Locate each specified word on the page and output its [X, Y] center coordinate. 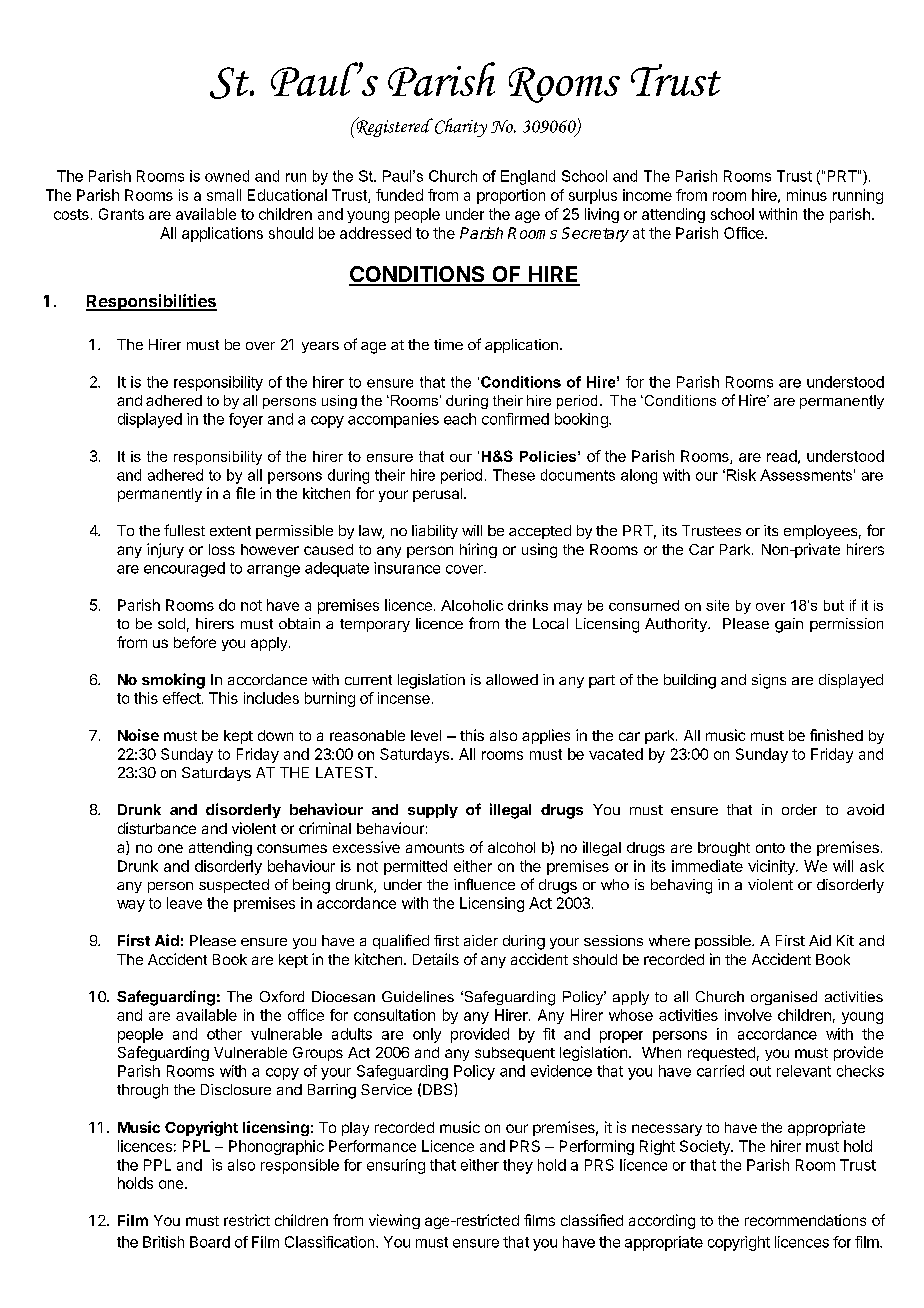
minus [807, 195]
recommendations [805, 1220]
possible [724, 942]
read [782, 456]
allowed [512, 679]
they [518, 1166]
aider [481, 940]
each [460, 419]
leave [184, 903]
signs [769, 681]
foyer [246, 420]
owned [227, 176]
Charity [461, 127]
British [163, 1242]
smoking [173, 681]
